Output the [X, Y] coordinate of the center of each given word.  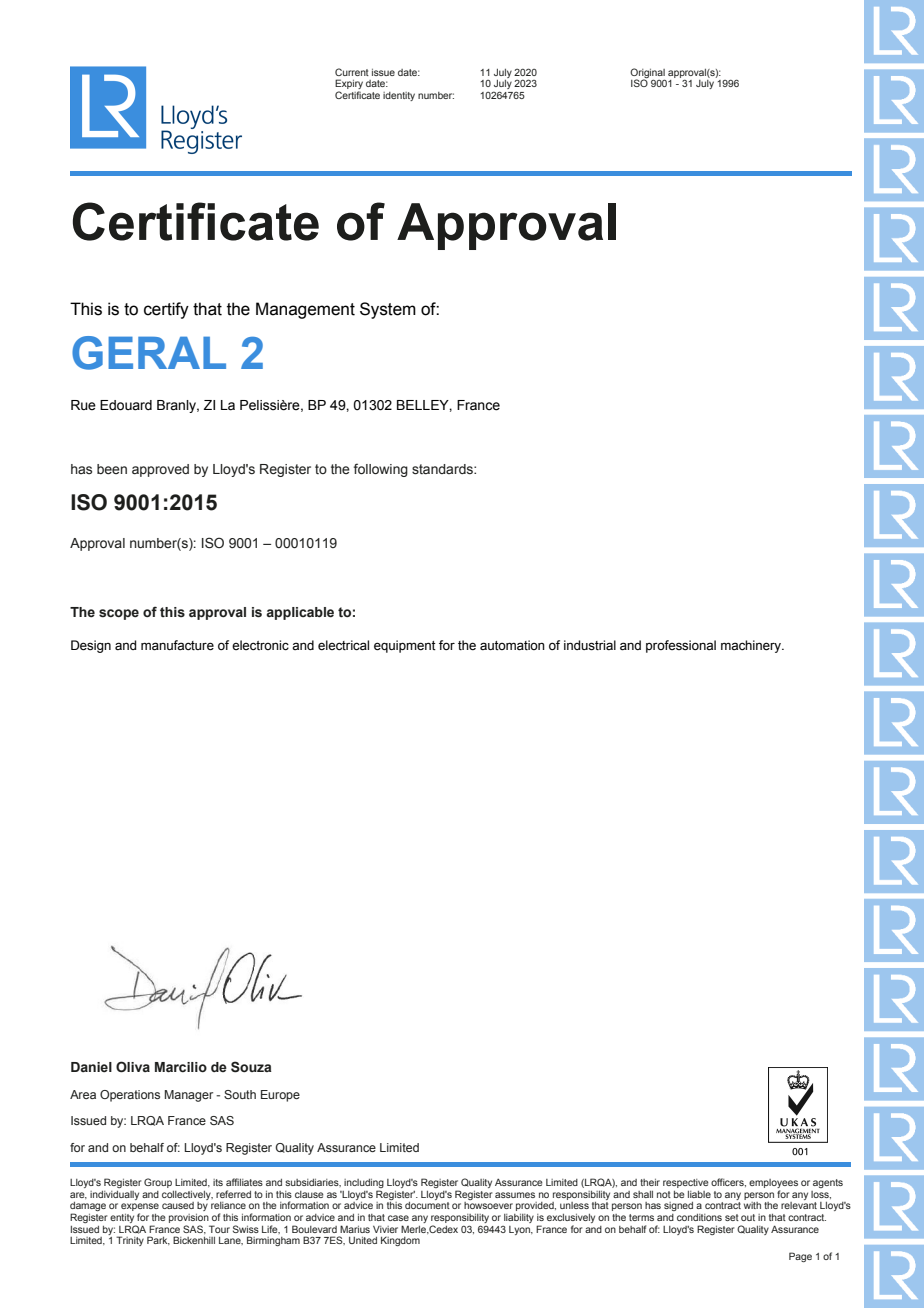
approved [160, 470]
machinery [752, 646]
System [388, 310]
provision [189, 1218]
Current [352, 72]
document [427, 1205]
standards [443, 469]
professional [681, 646]
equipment [405, 646]
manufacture [177, 645]
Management [305, 310]
